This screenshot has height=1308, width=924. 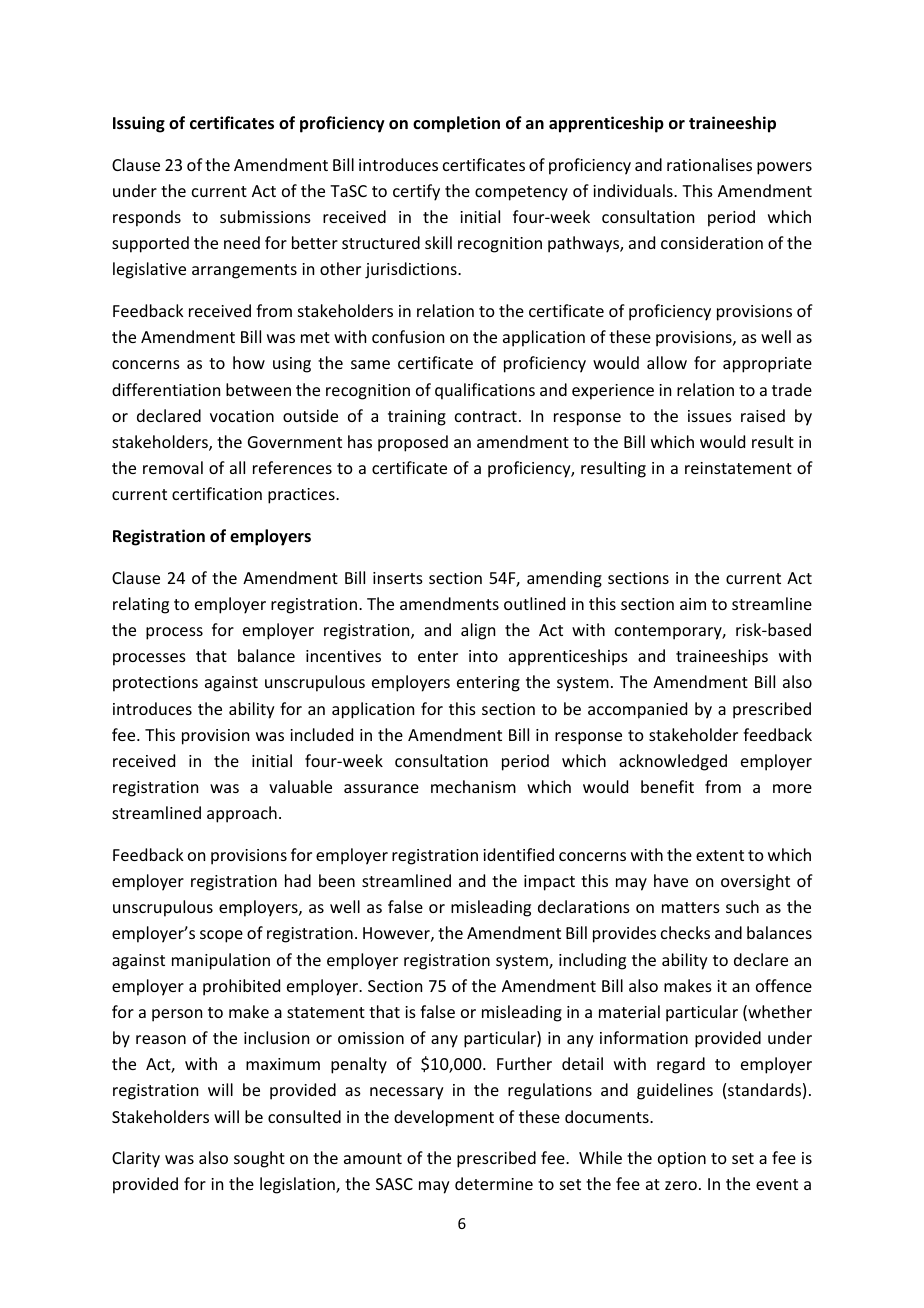 I want to click on option, so click(x=682, y=1160).
